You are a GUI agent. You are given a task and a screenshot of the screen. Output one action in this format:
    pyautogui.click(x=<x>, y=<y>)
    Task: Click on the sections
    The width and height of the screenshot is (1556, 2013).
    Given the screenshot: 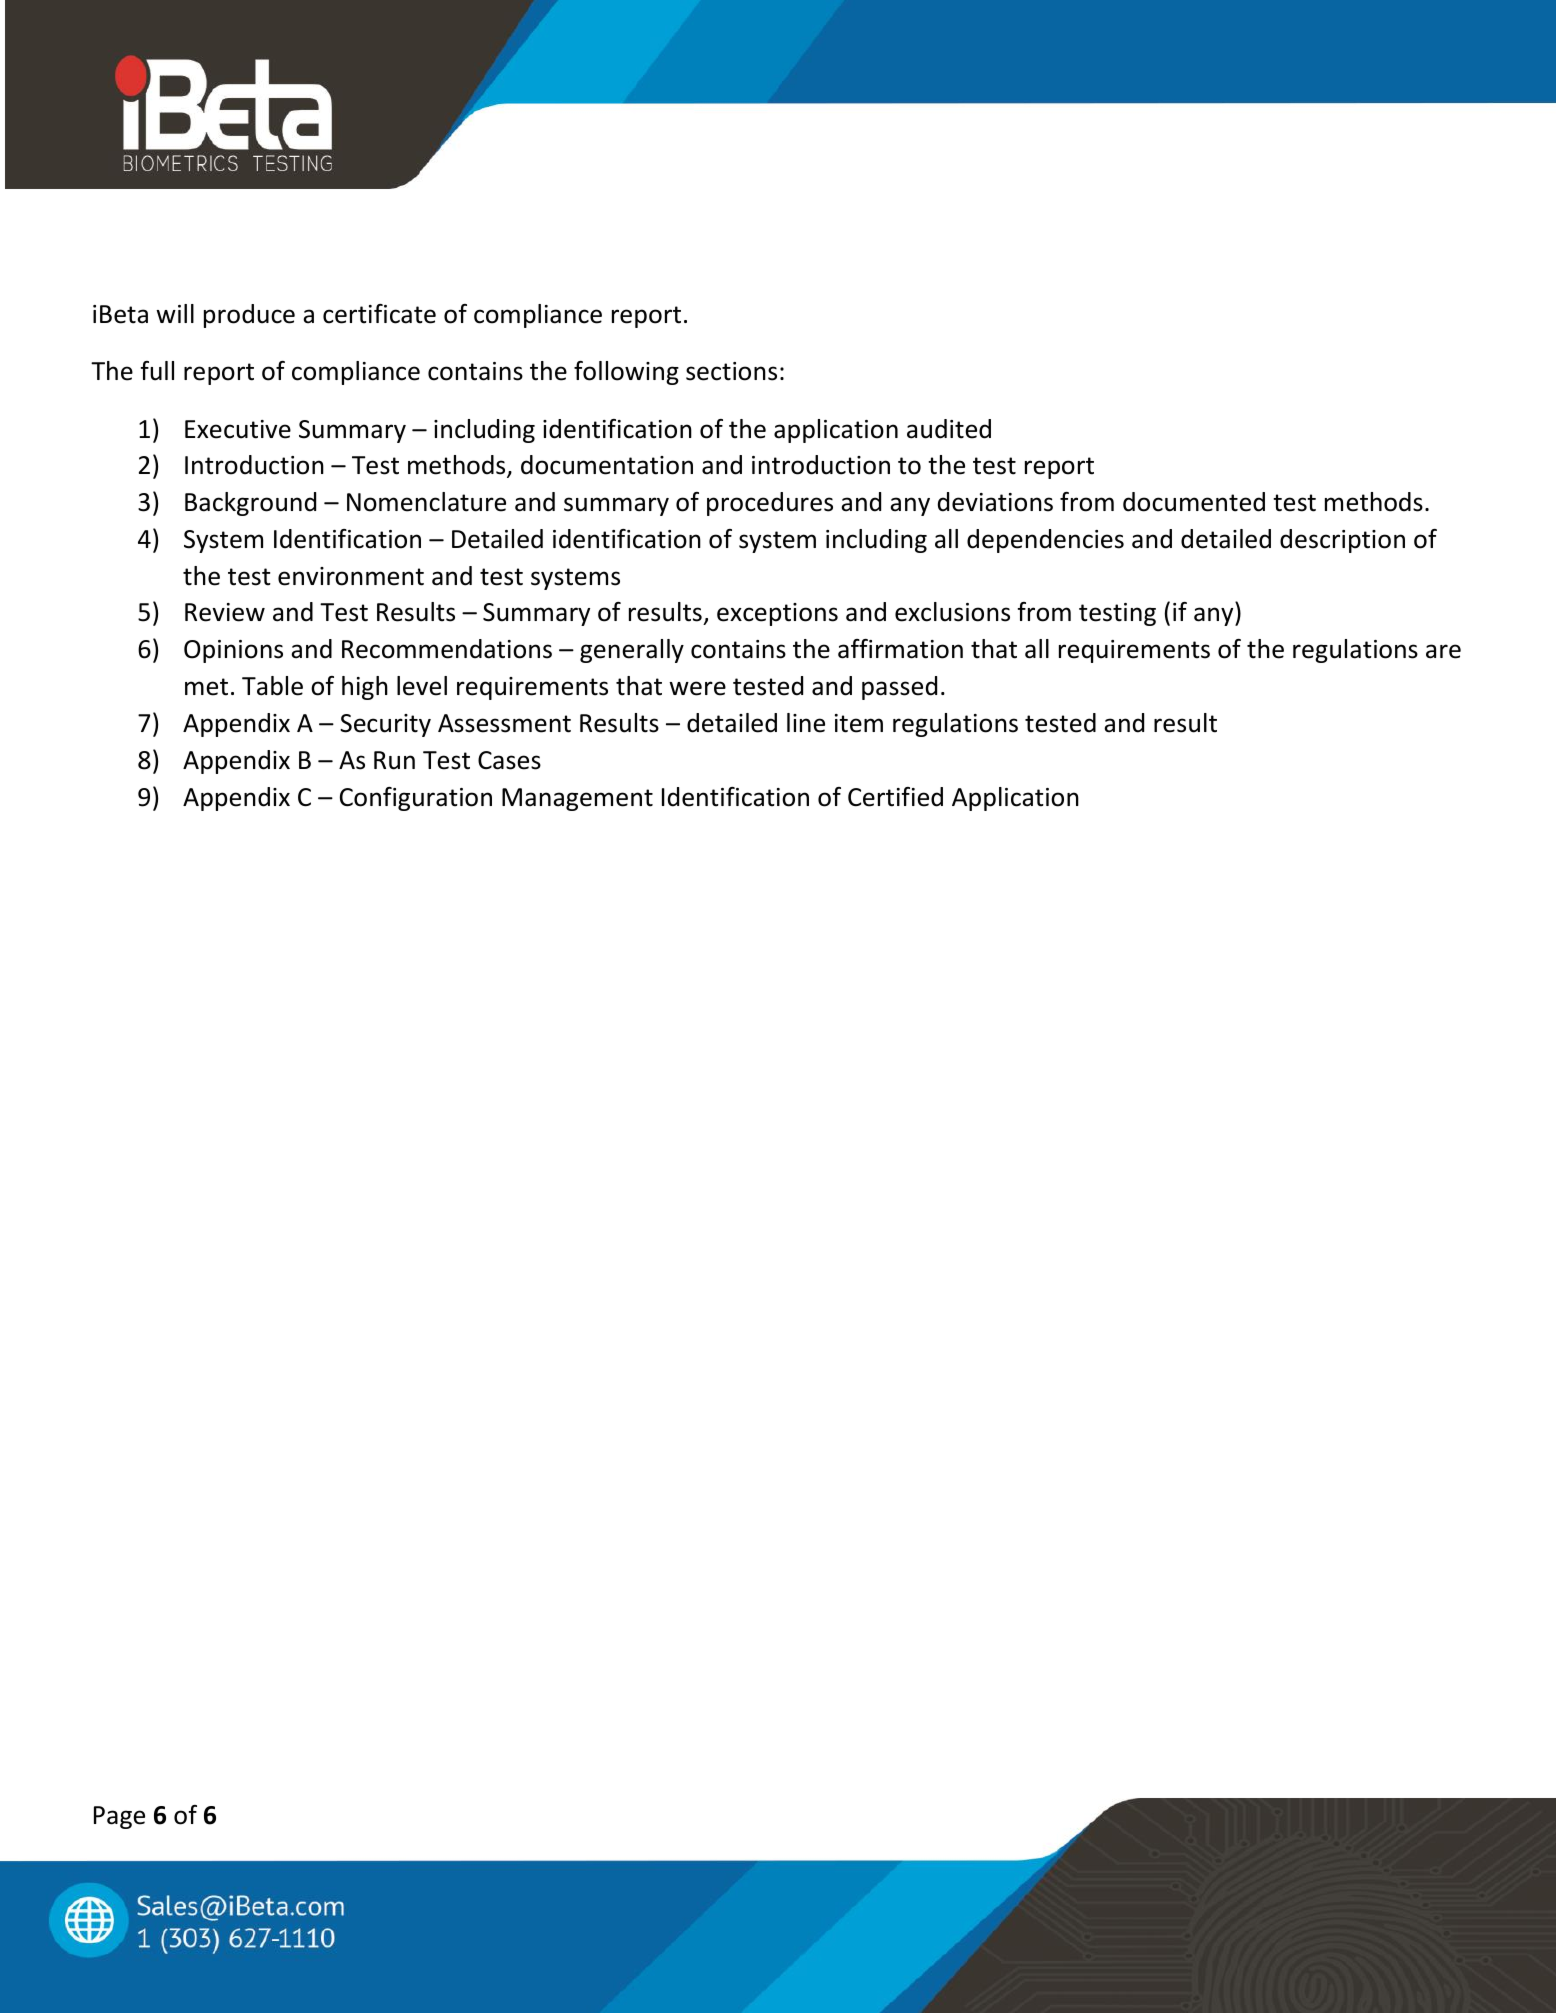 What is the action you would take?
    pyautogui.click(x=731, y=371)
